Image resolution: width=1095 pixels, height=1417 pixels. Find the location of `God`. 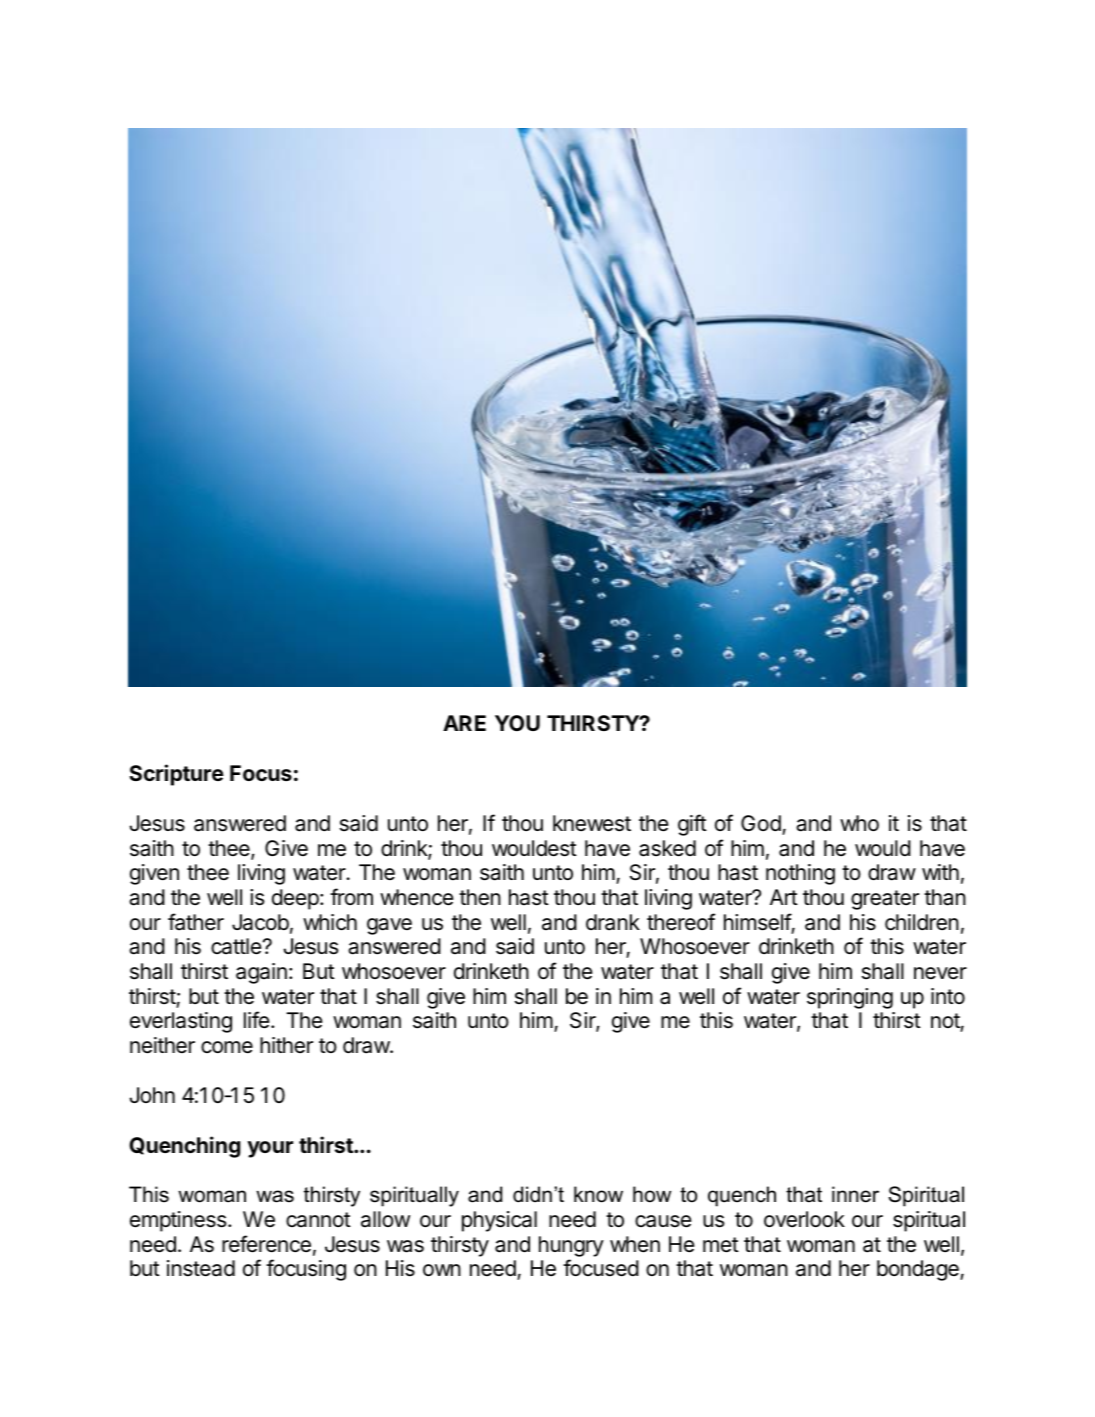

God is located at coordinates (762, 824).
